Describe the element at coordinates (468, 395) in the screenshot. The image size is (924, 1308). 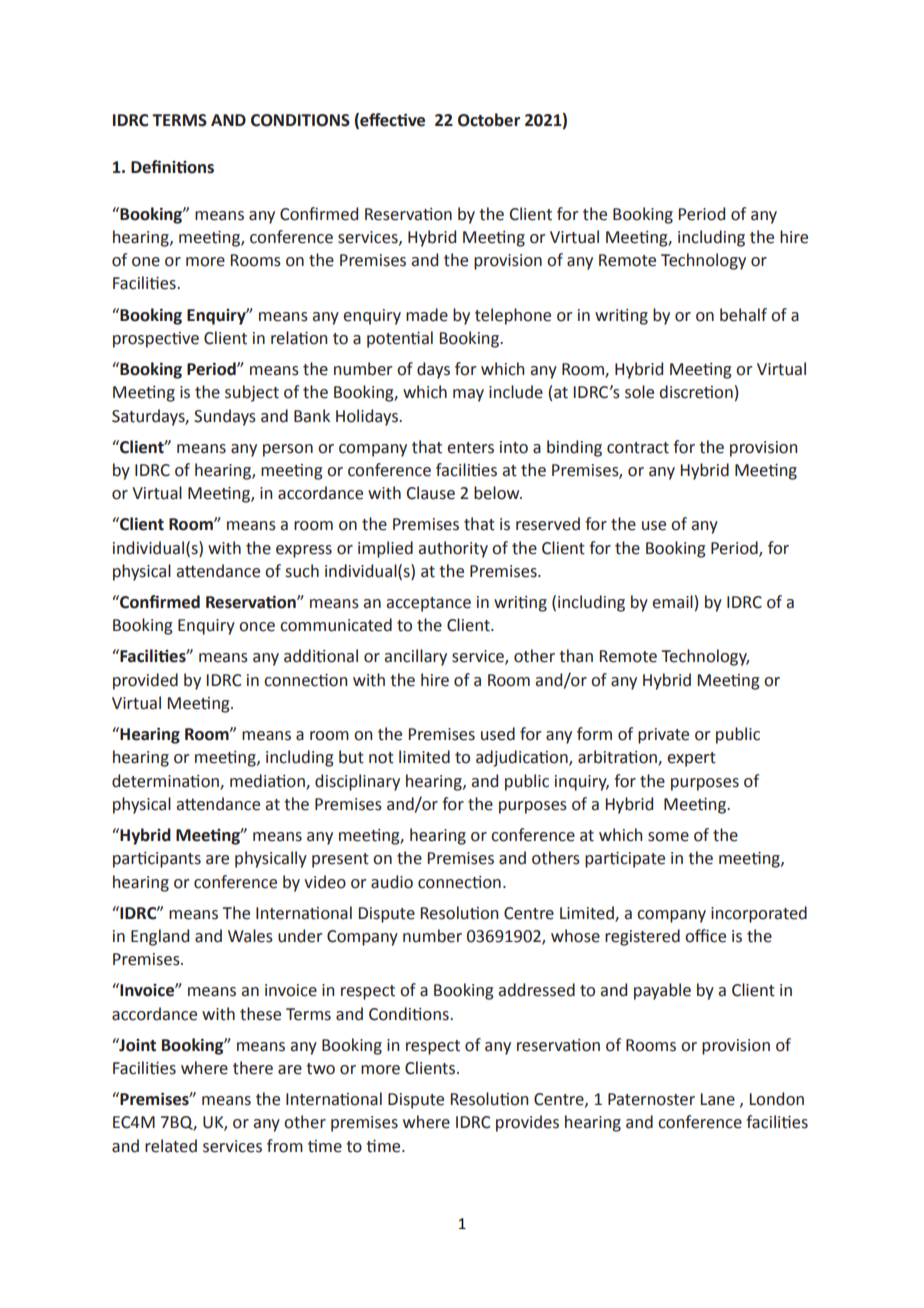
I see `may` at that location.
